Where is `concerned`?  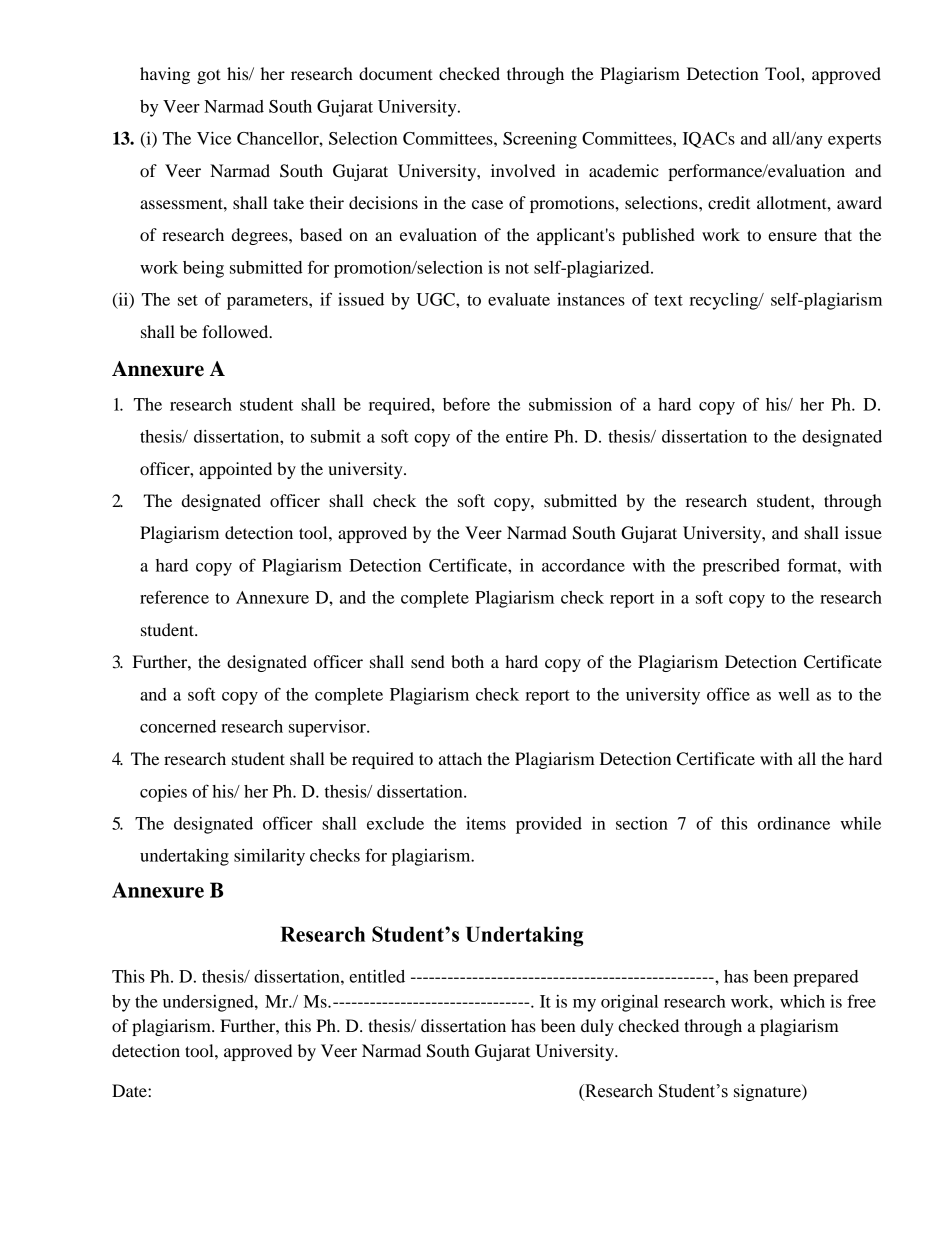
concerned is located at coordinates (178, 726).
